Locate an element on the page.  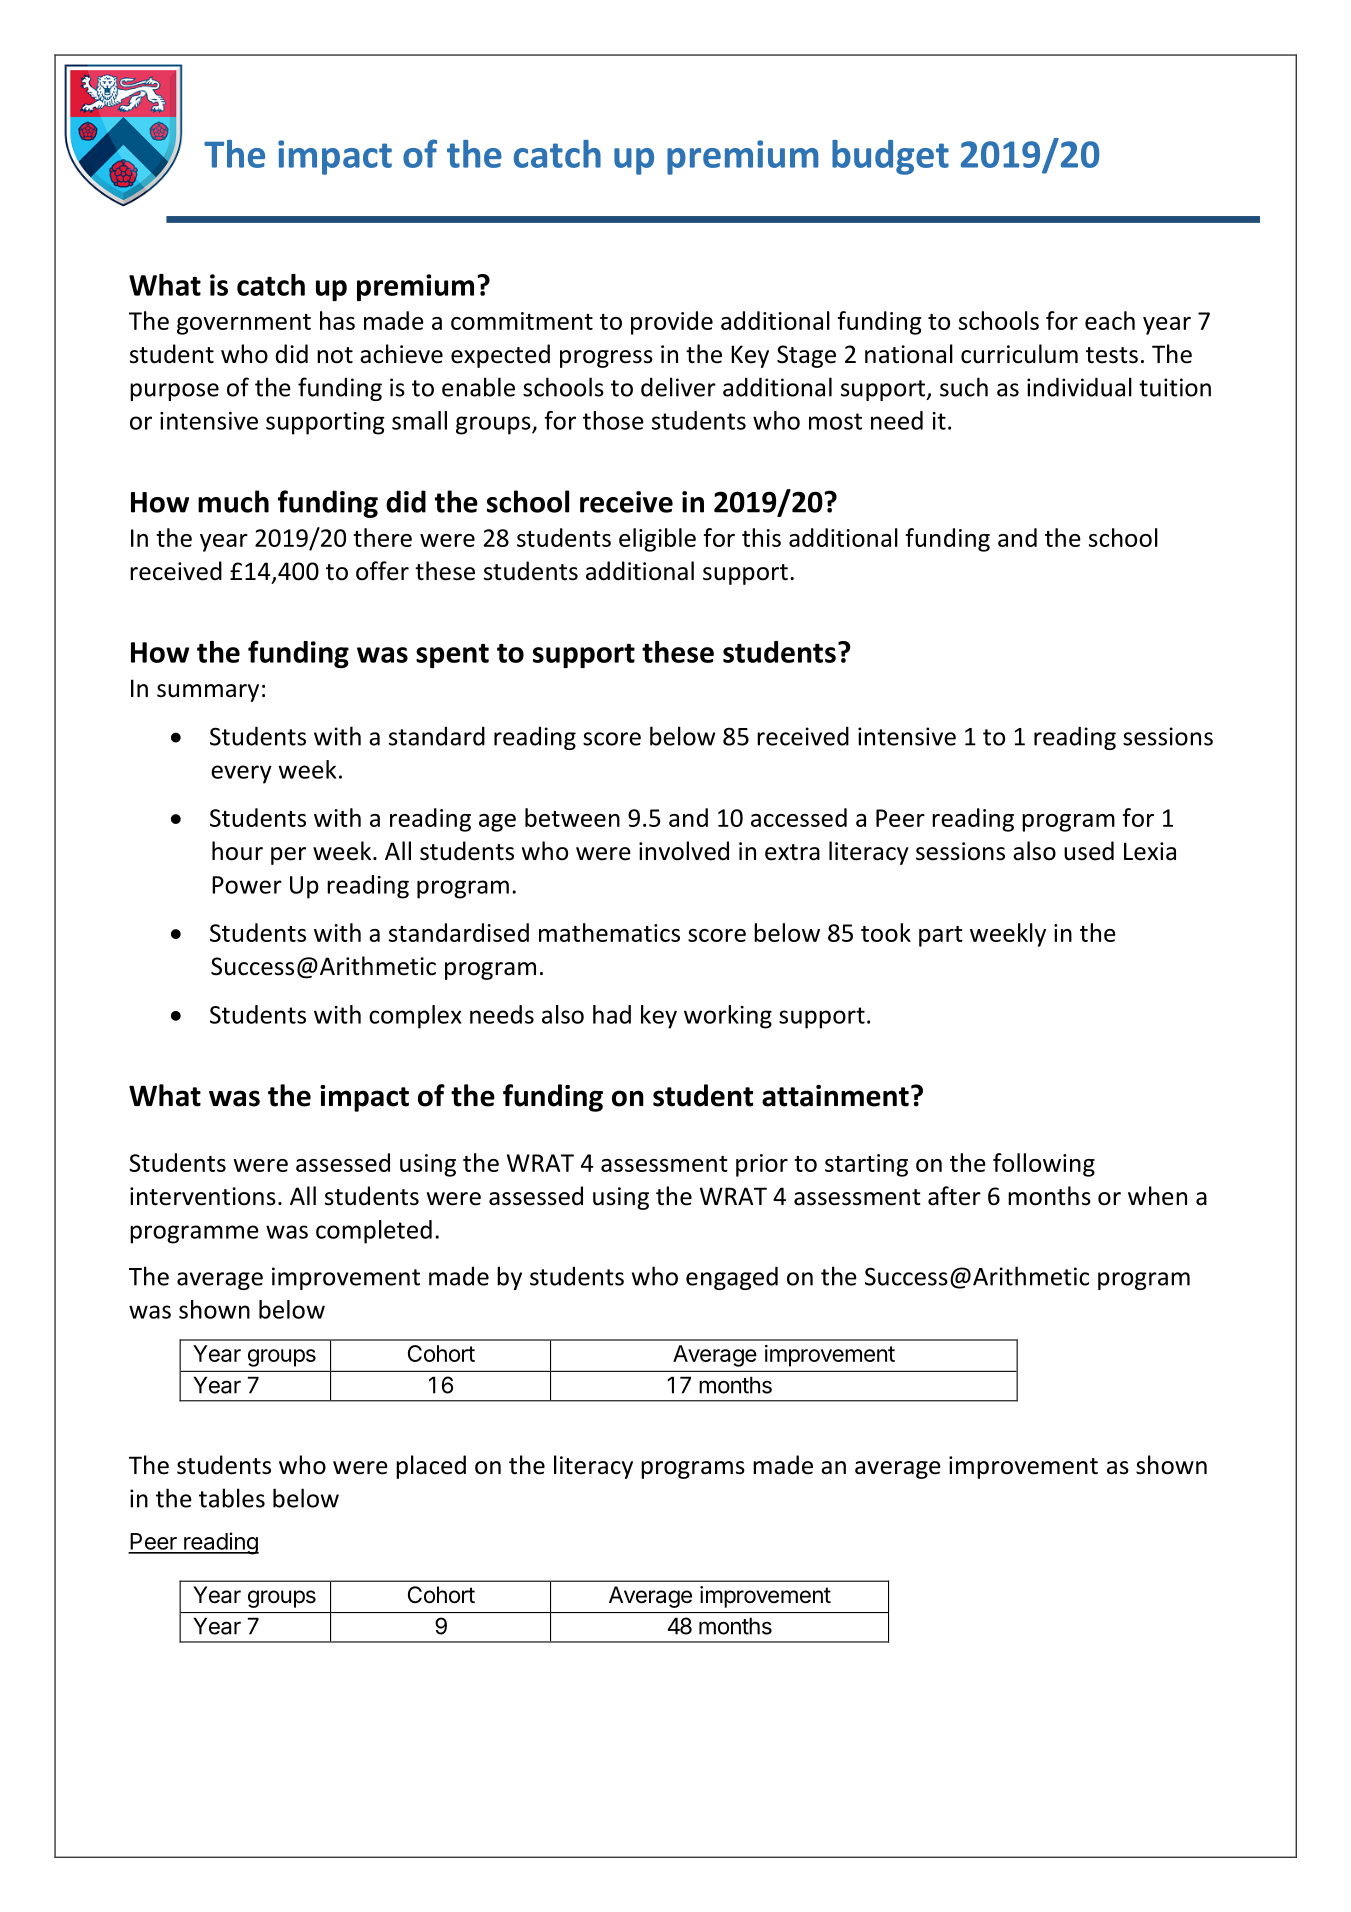
eligible is located at coordinates (657, 540).
